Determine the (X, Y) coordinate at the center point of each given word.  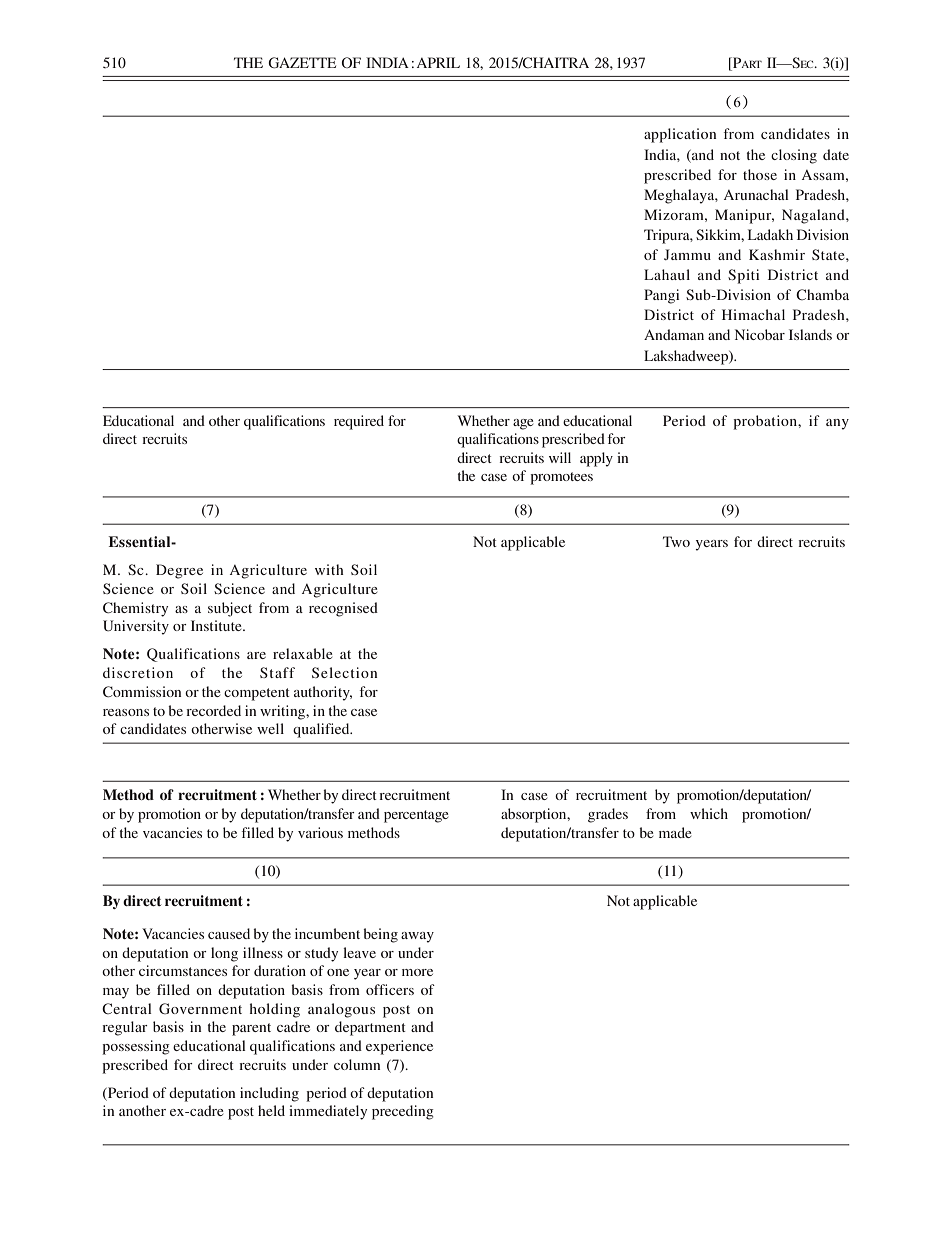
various (320, 832)
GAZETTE (302, 63)
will (560, 457)
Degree (179, 571)
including (269, 1094)
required (359, 422)
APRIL (438, 62)
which (709, 813)
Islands (810, 334)
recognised (343, 609)
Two (676, 541)
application (680, 135)
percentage (416, 816)
